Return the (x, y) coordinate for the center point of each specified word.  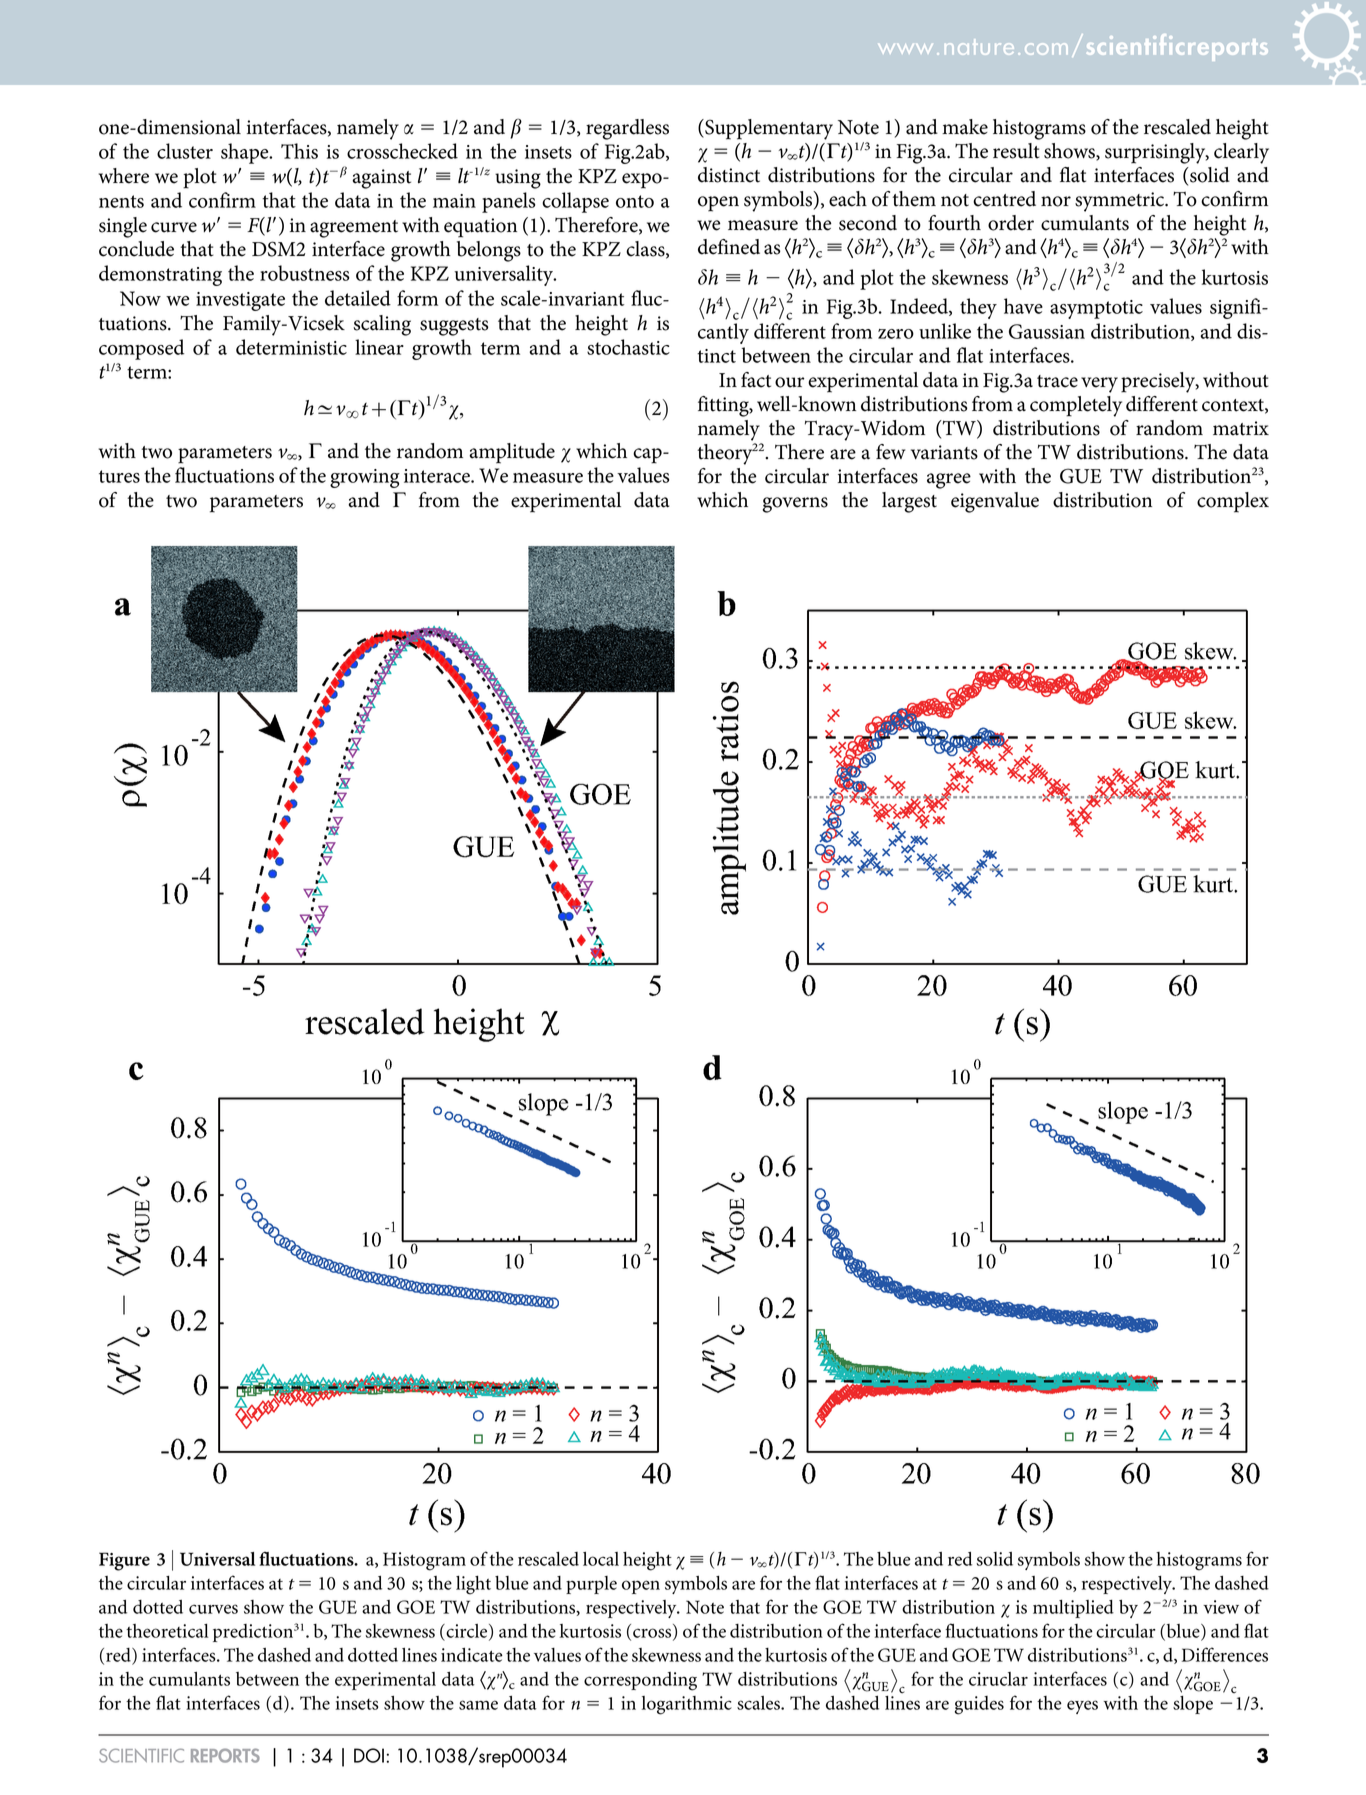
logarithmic (687, 1705)
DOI (369, 1755)
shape (246, 153)
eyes (1082, 1707)
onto (635, 201)
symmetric (1121, 202)
